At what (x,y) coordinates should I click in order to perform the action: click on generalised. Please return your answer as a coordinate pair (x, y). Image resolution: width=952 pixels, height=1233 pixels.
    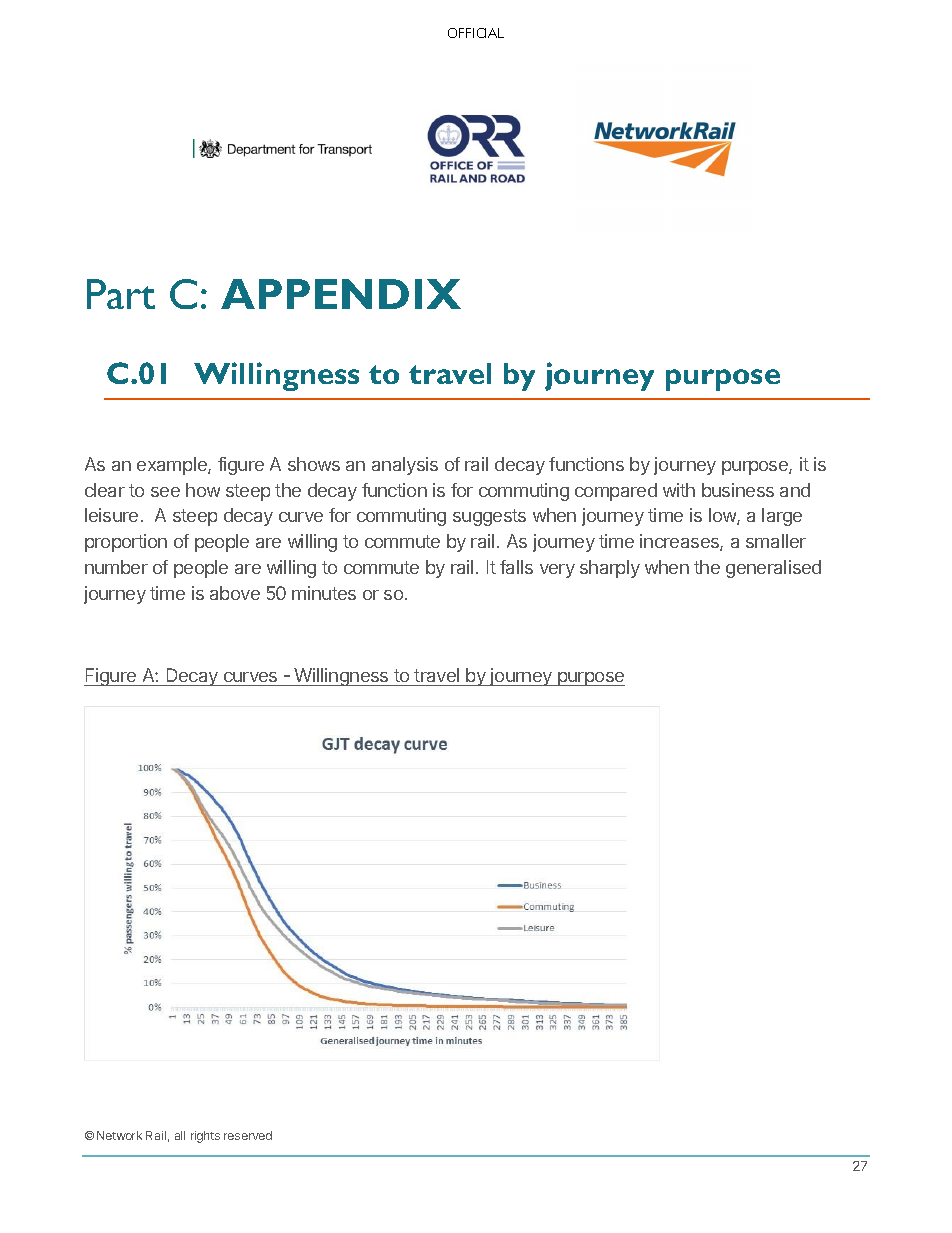
    Looking at the image, I should click on (773, 569).
